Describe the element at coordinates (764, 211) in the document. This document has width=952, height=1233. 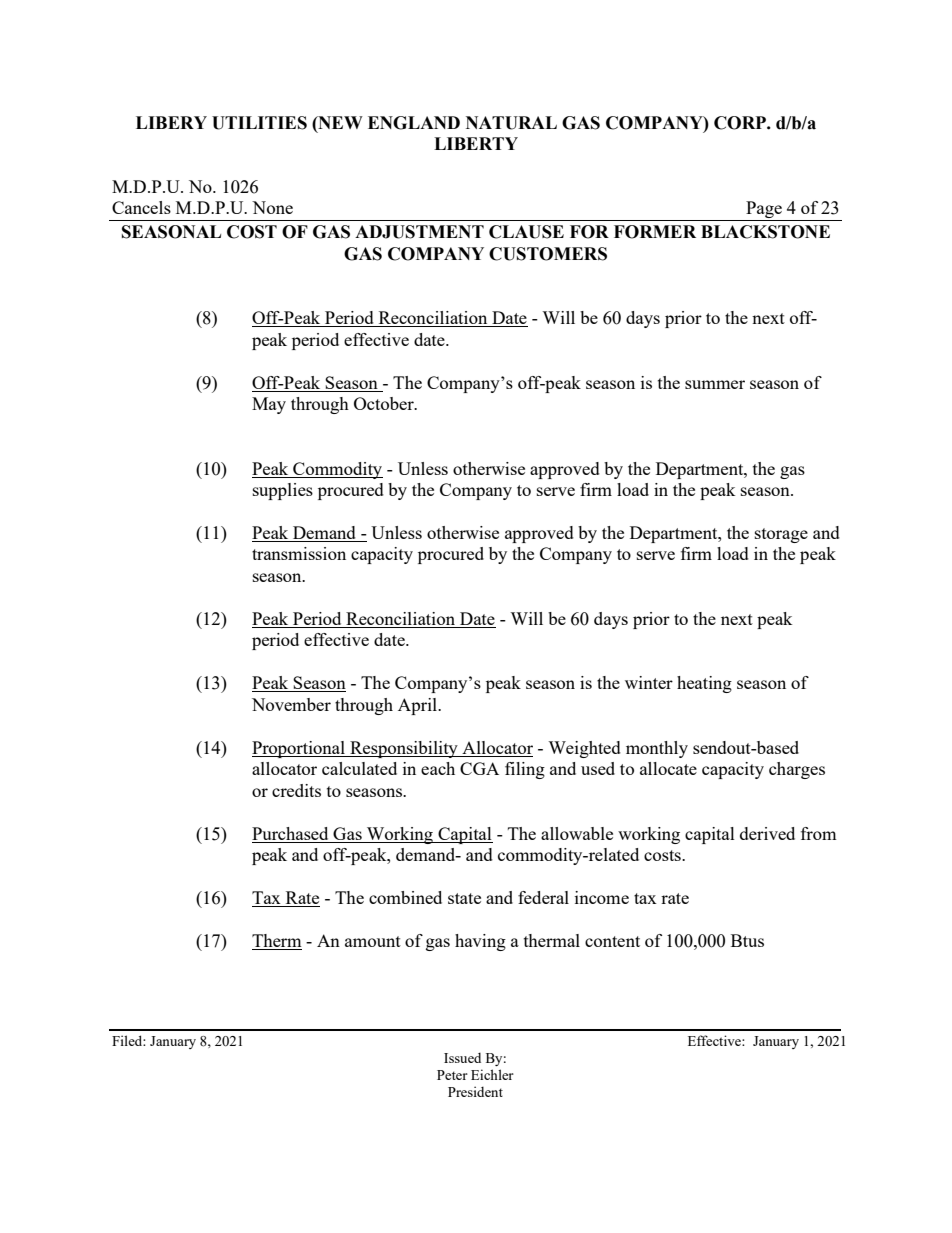
I see `Page` at that location.
